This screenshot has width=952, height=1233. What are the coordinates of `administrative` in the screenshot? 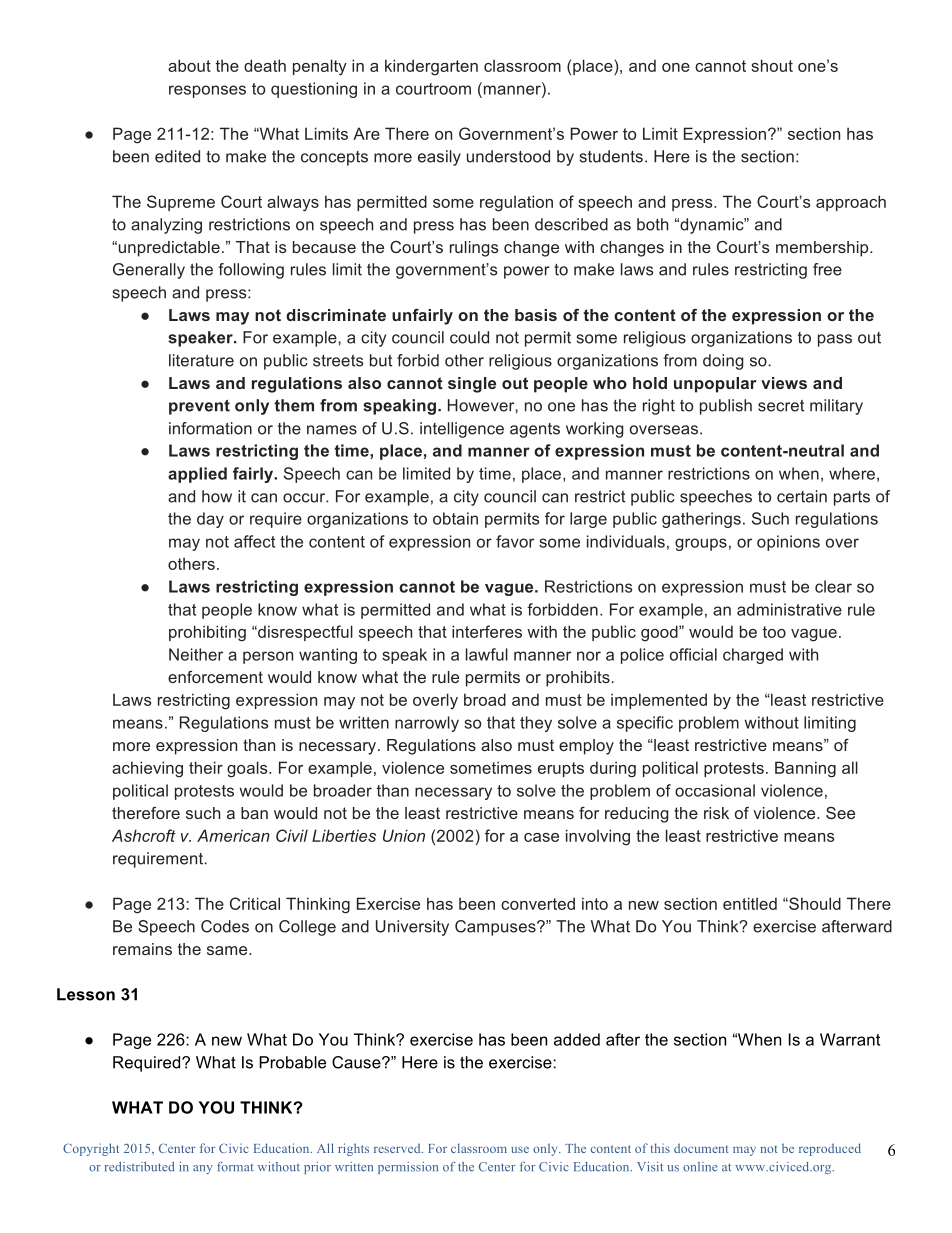 It's located at (789, 609).
